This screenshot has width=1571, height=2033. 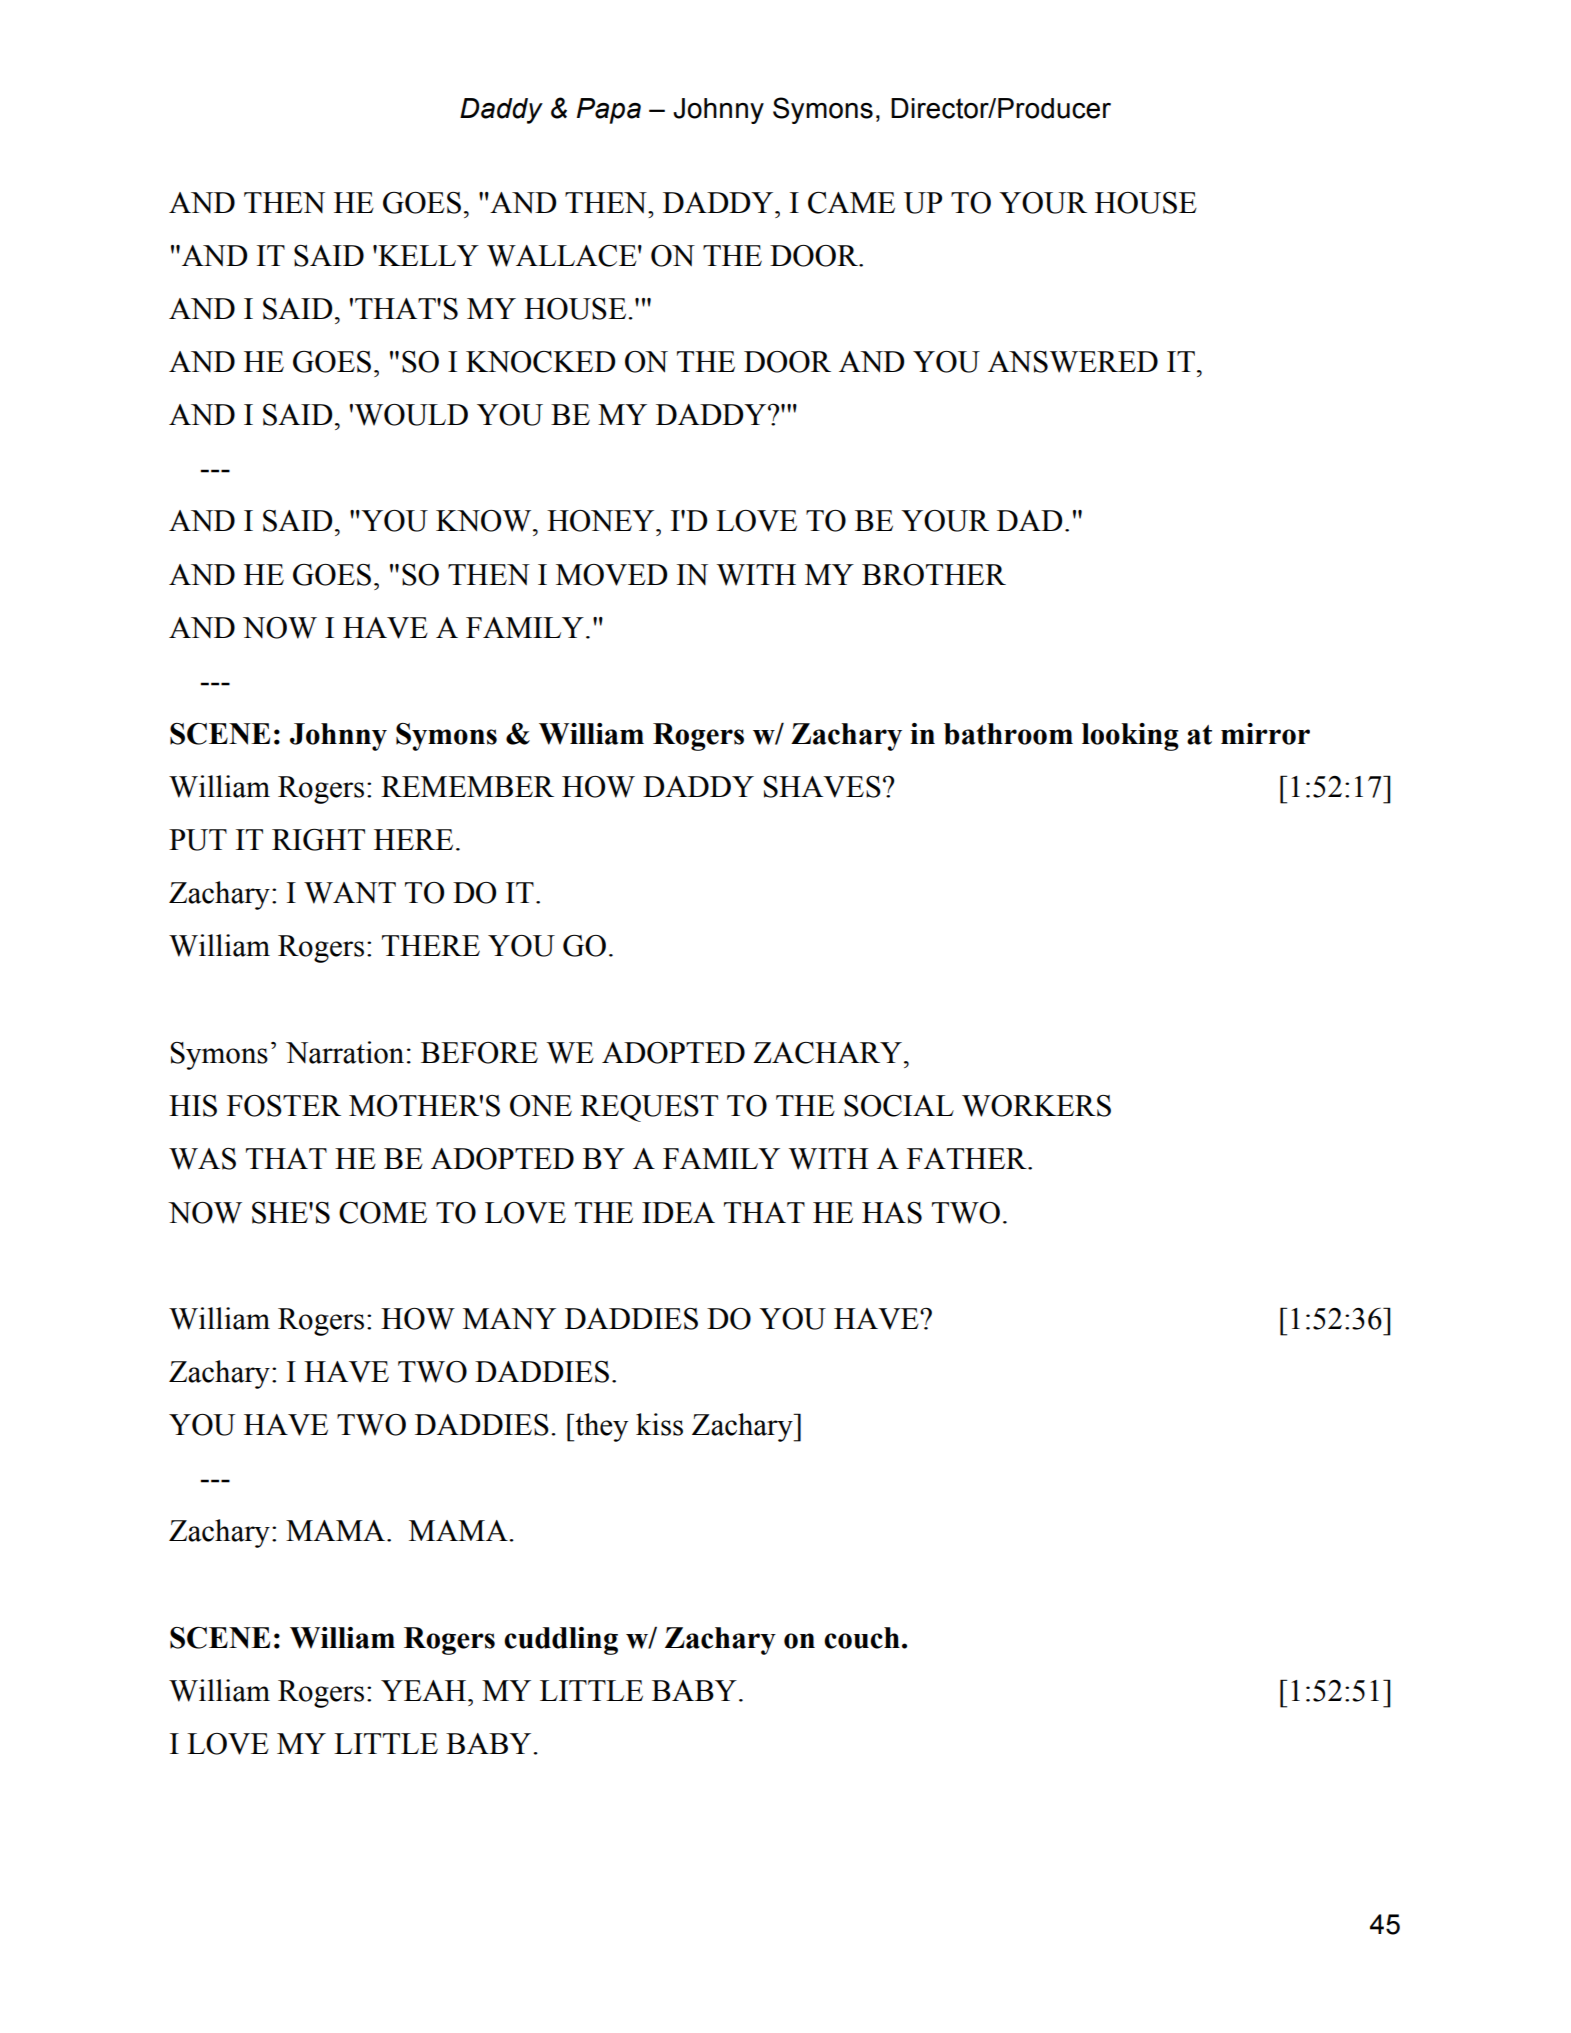 I want to click on cuddling, so click(x=561, y=1641).
